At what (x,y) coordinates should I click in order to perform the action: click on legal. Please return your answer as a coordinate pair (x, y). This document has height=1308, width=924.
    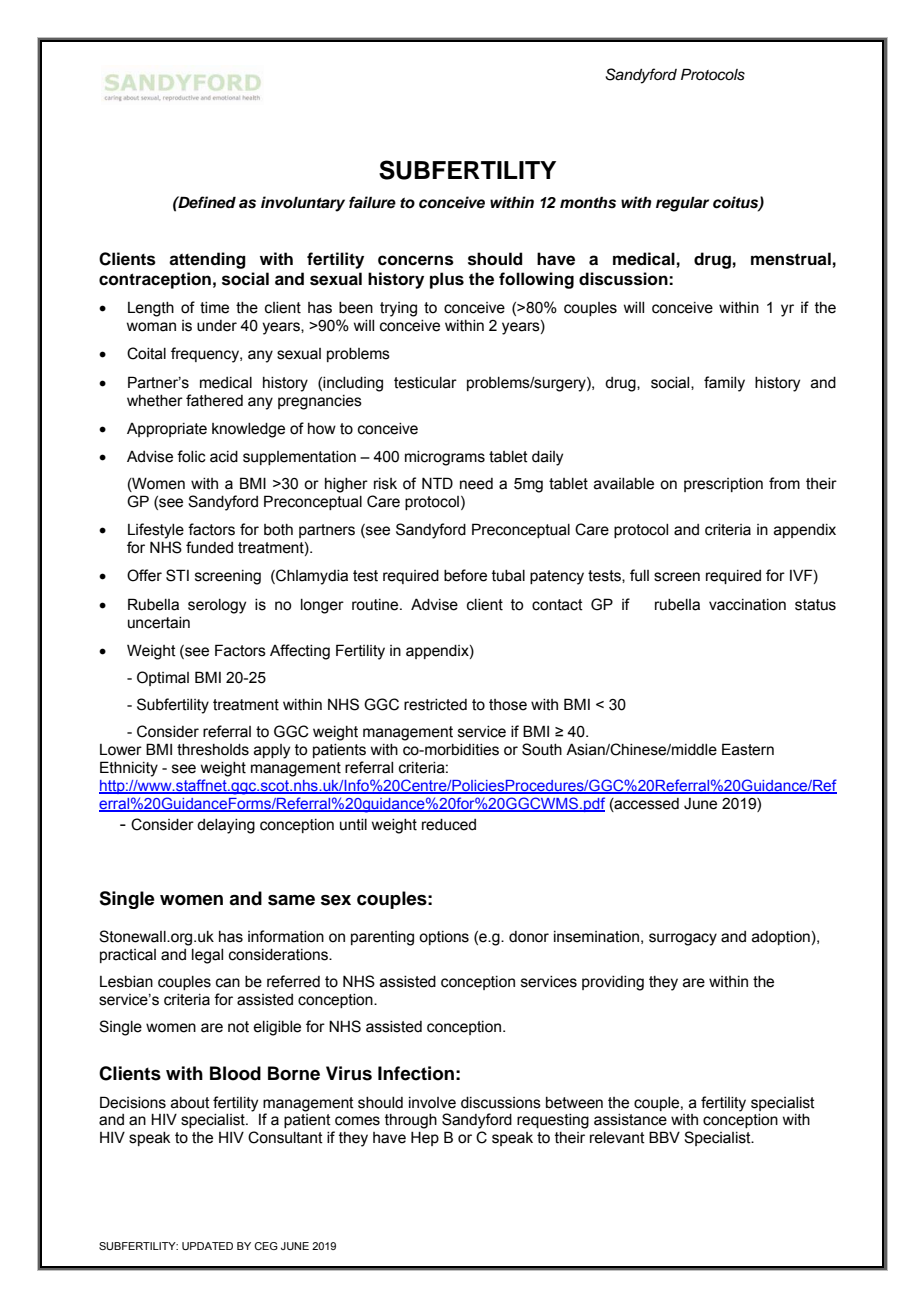
    Looking at the image, I should click on (207, 956).
